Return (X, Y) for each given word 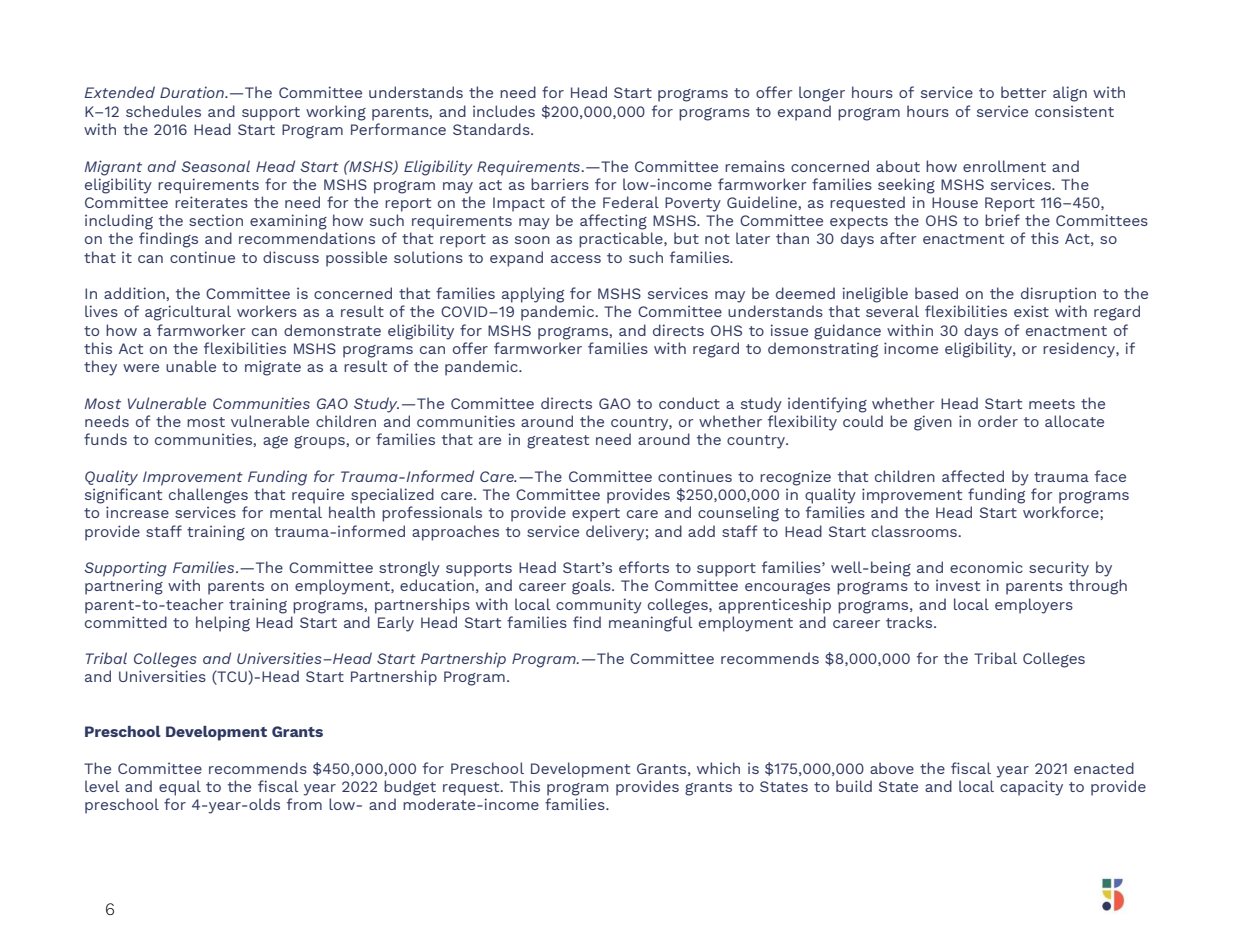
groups (320, 442)
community (599, 606)
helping (223, 624)
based (936, 293)
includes (504, 111)
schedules (163, 111)
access (576, 259)
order (998, 421)
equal (180, 788)
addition (135, 293)
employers (1034, 606)
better (1024, 92)
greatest (558, 442)
